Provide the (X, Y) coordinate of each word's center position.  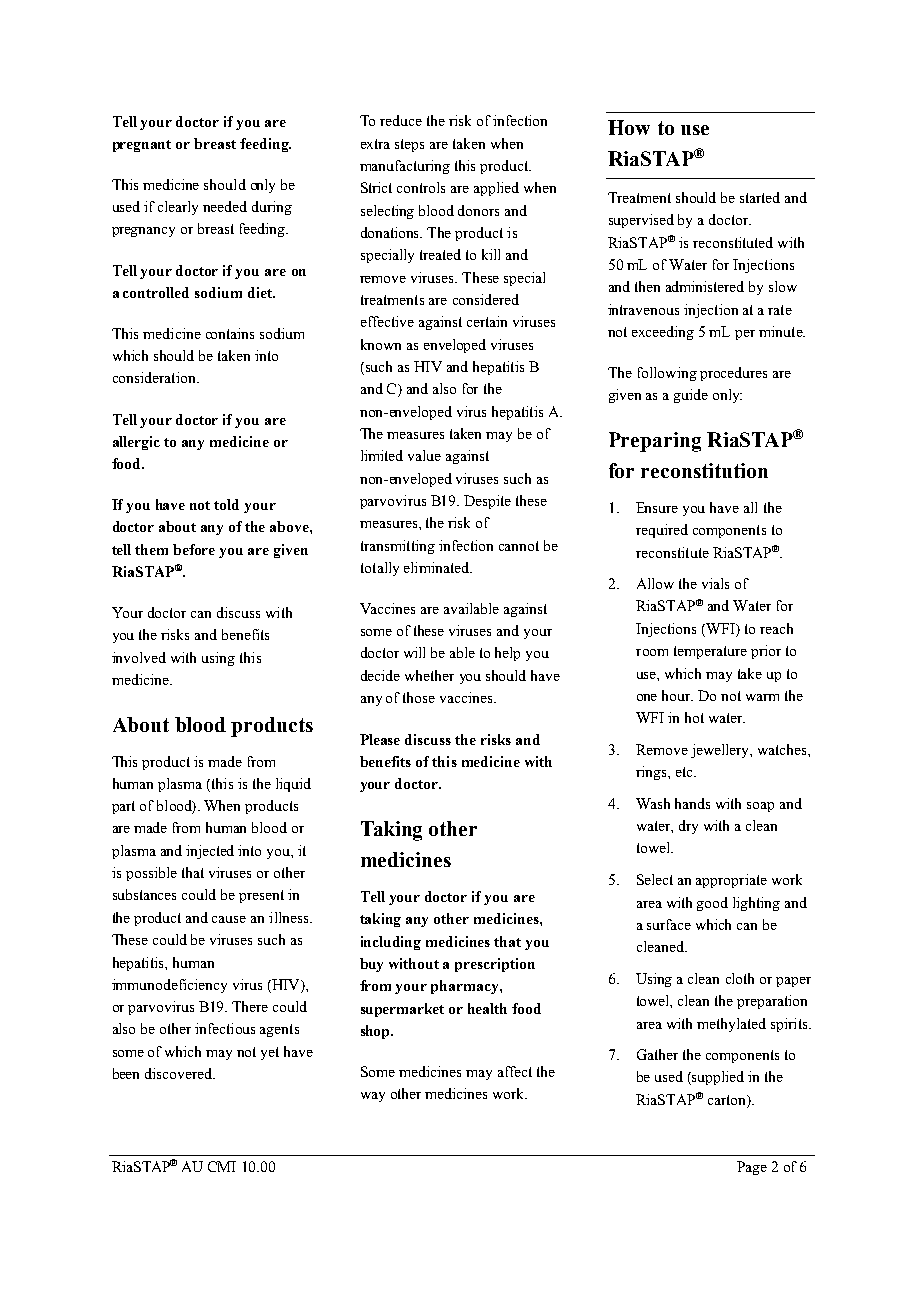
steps (409, 145)
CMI (222, 1166)
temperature (710, 652)
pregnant (142, 146)
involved (139, 657)
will (414, 652)
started (760, 197)
